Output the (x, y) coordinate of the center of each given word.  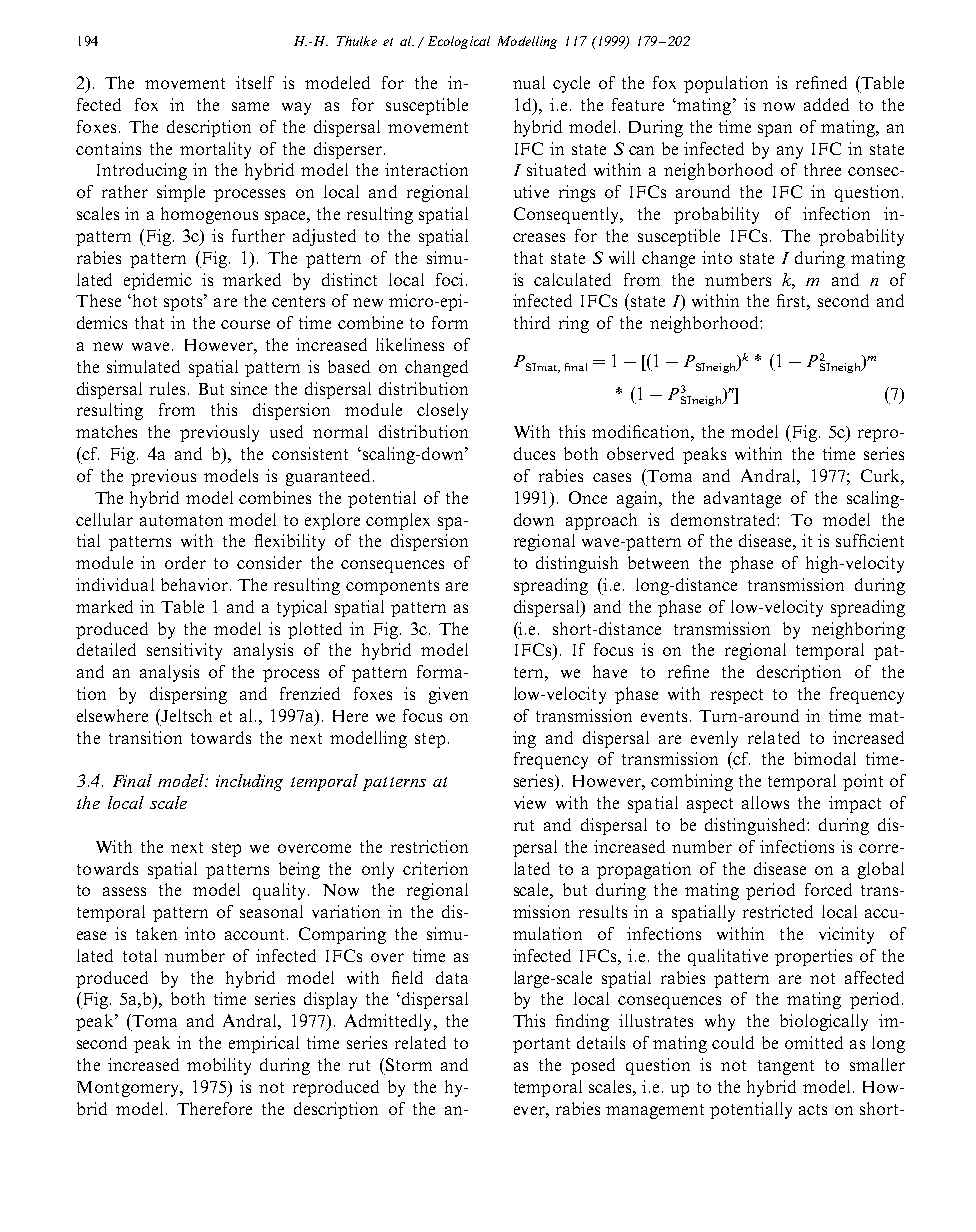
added (826, 104)
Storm (407, 1064)
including (249, 782)
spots (184, 302)
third (532, 322)
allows (765, 802)
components (392, 587)
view (530, 802)
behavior (194, 584)
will (622, 257)
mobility (219, 1066)
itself (255, 82)
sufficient (870, 540)
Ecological (459, 42)
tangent (786, 1067)
